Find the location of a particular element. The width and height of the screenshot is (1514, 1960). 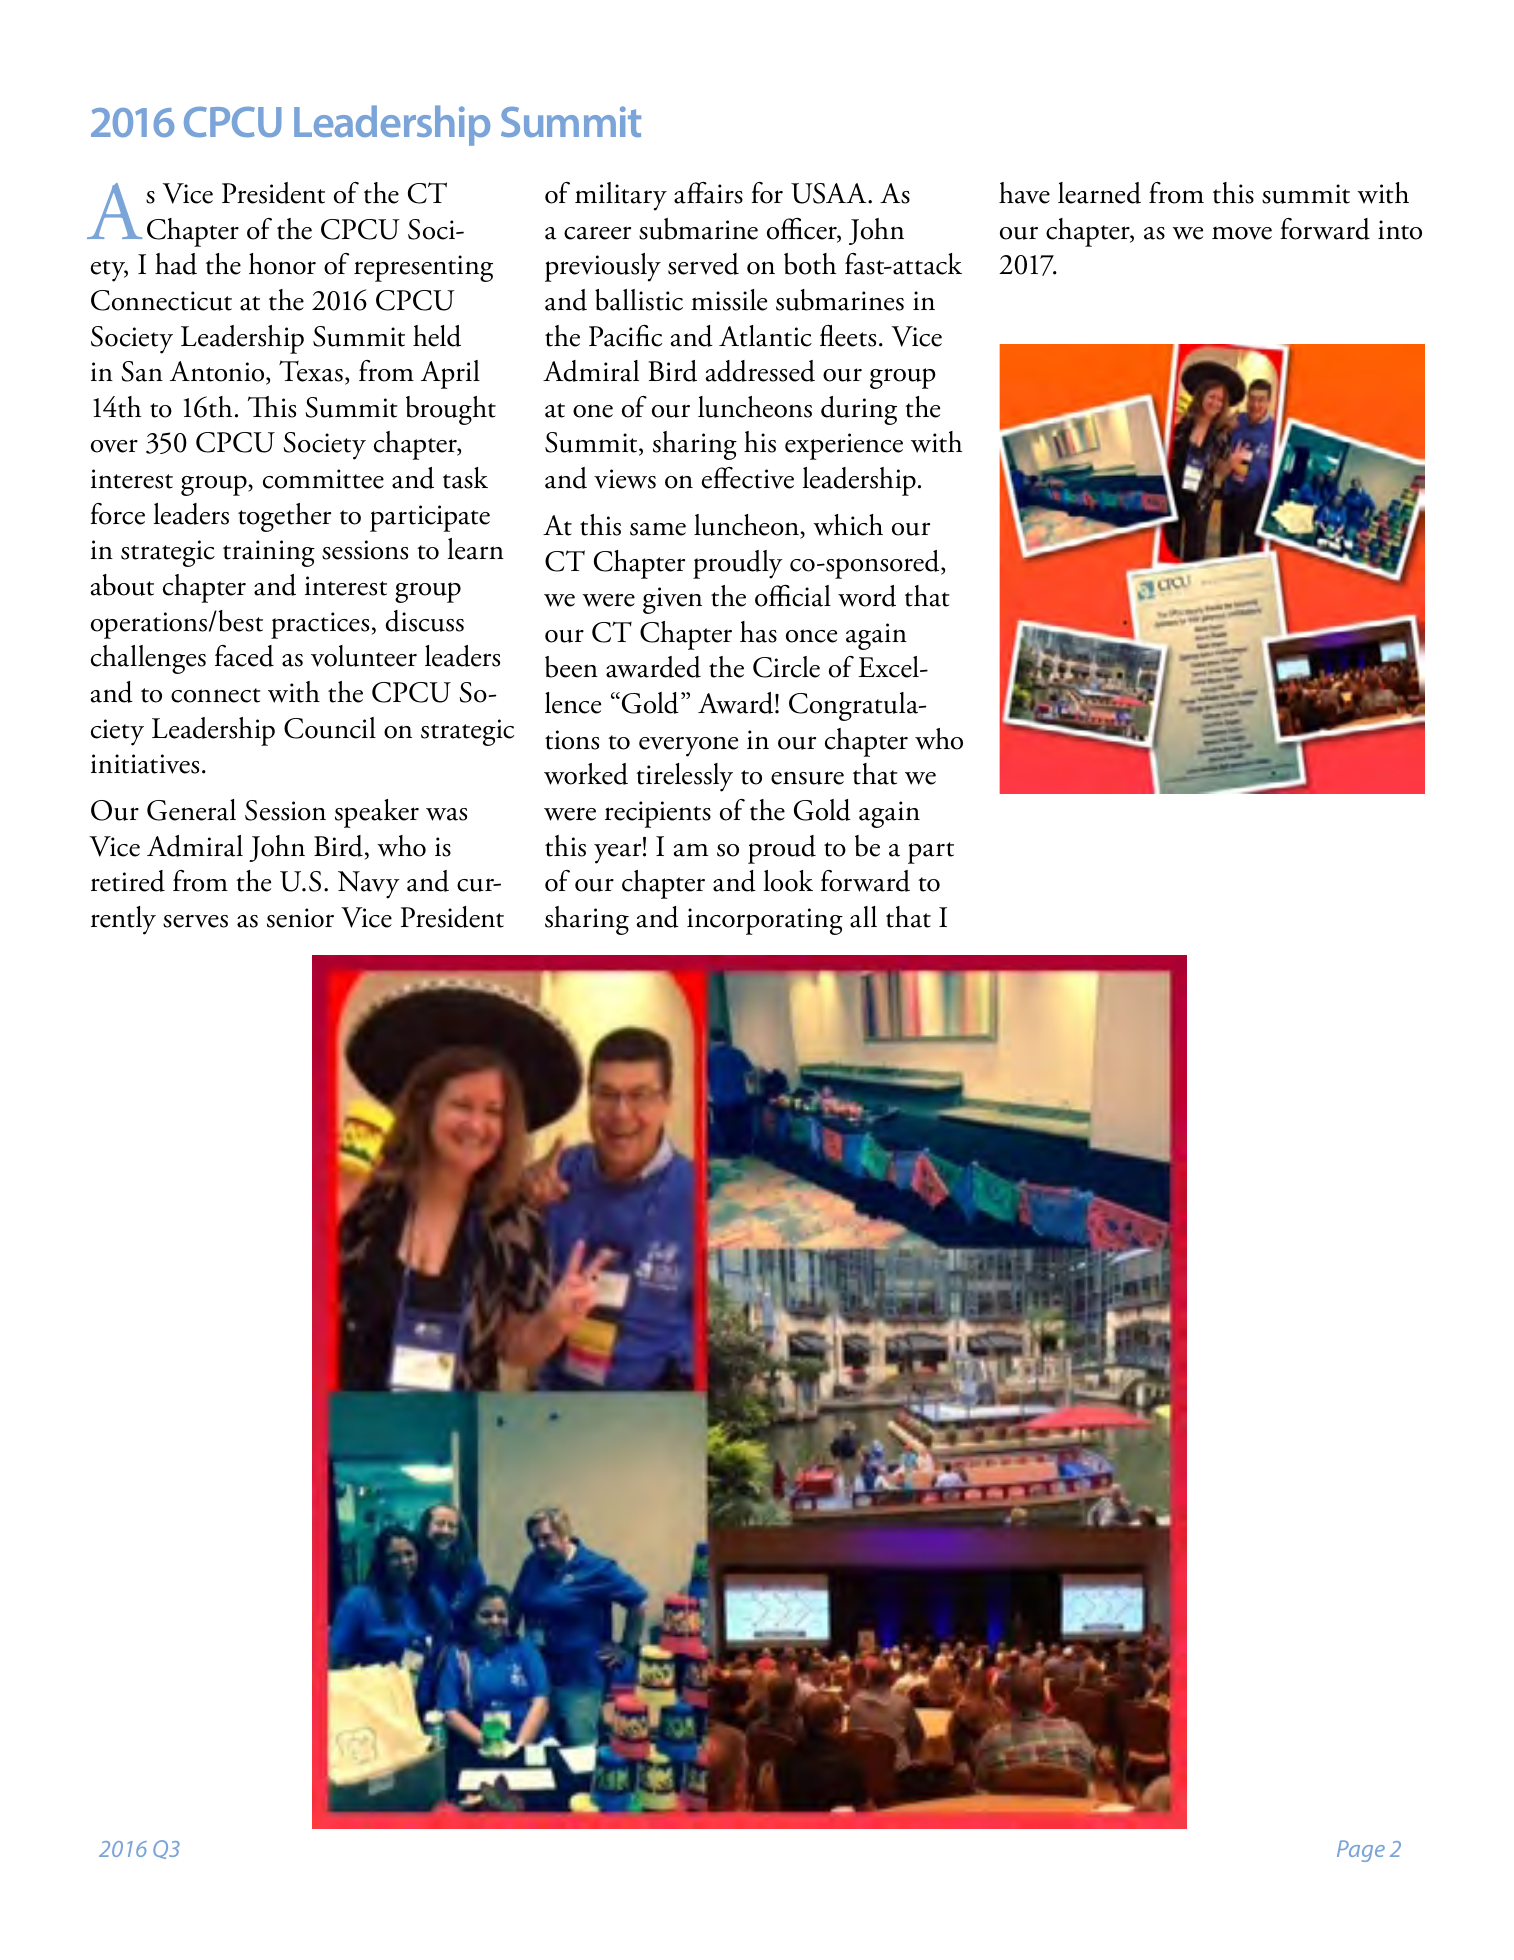

move is located at coordinates (1242, 233).
